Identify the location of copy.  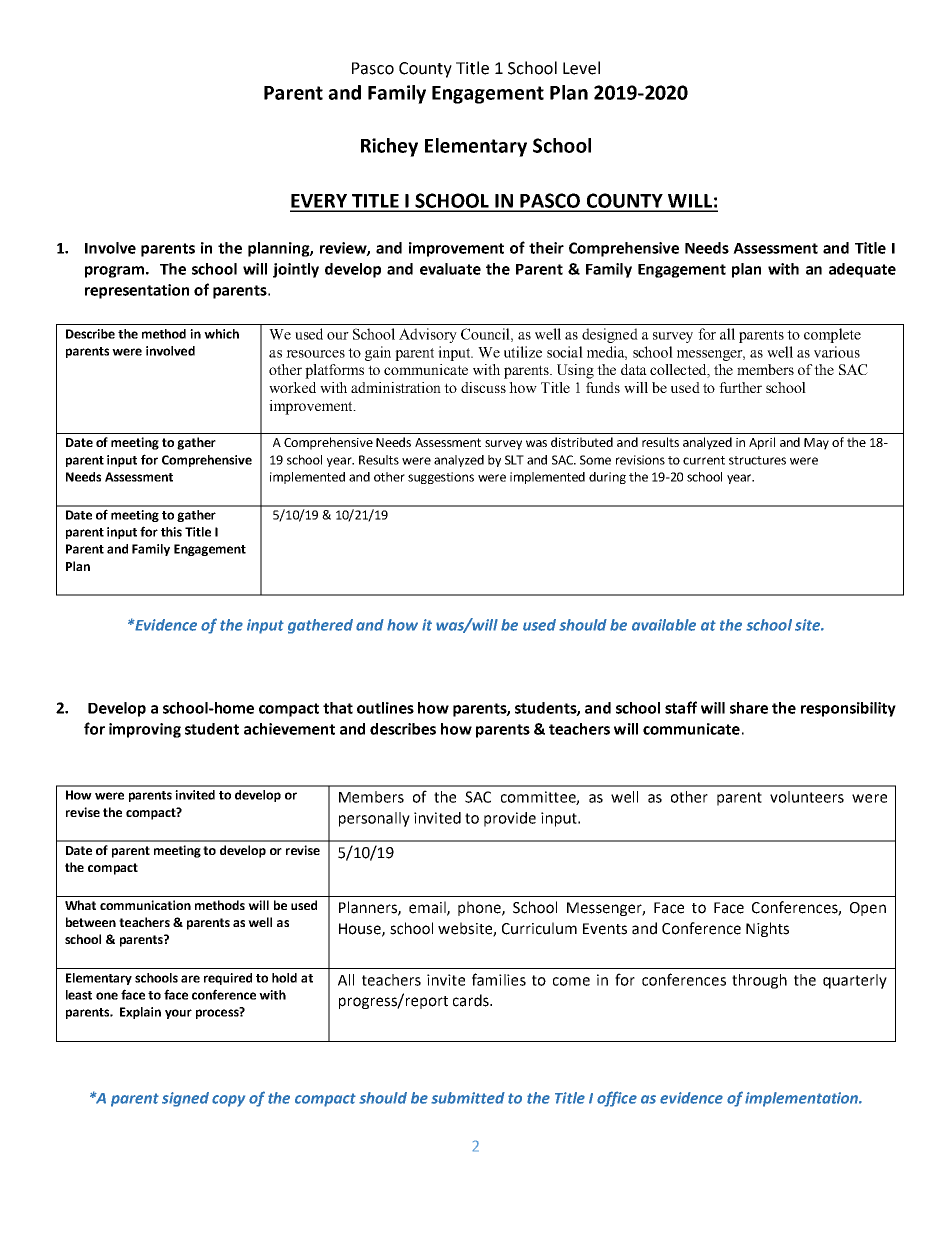
(228, 1101).
